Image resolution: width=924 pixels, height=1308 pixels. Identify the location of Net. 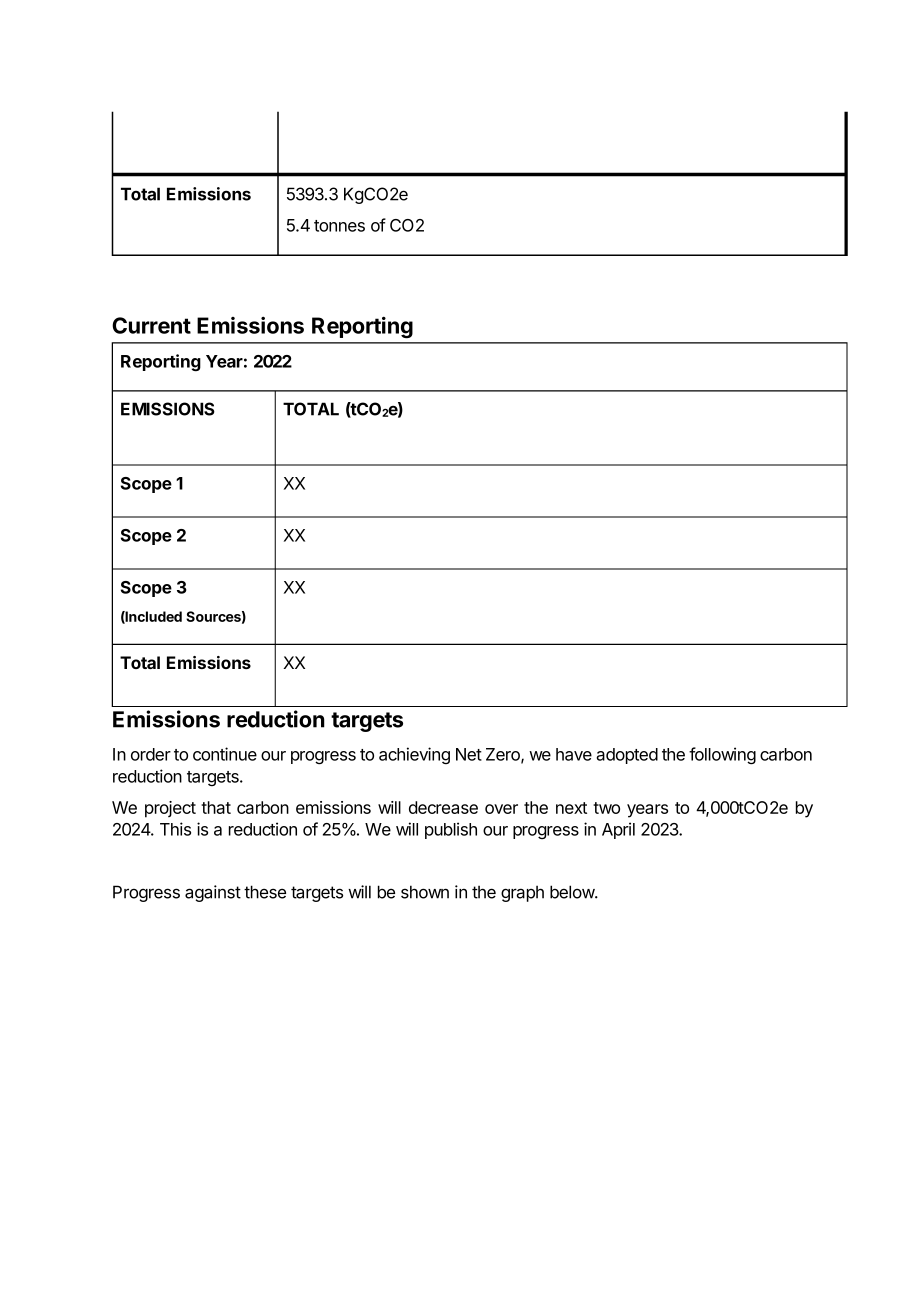
(469, 754).
